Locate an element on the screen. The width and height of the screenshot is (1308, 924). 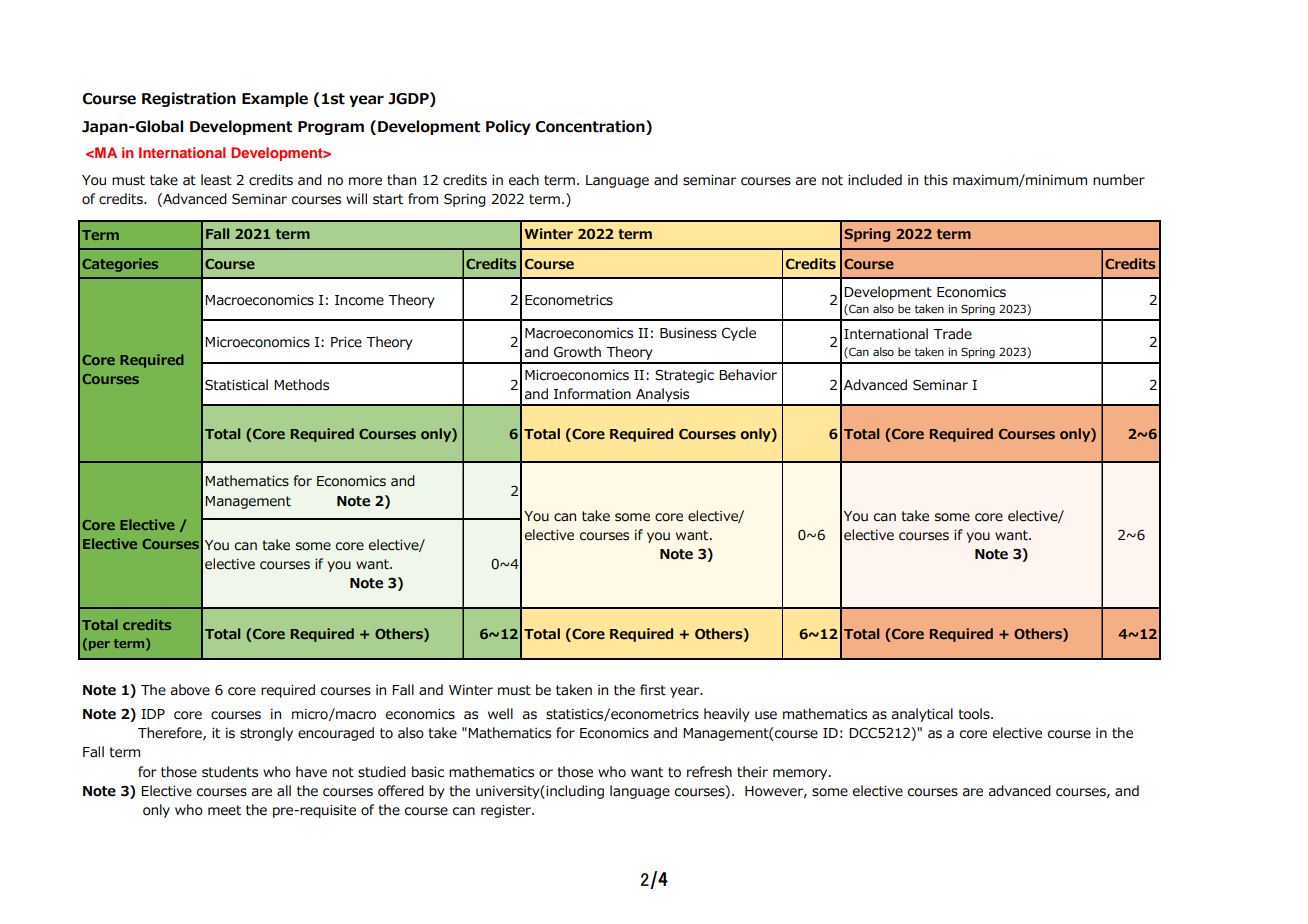
Information is located at coordinates (592, 394).
